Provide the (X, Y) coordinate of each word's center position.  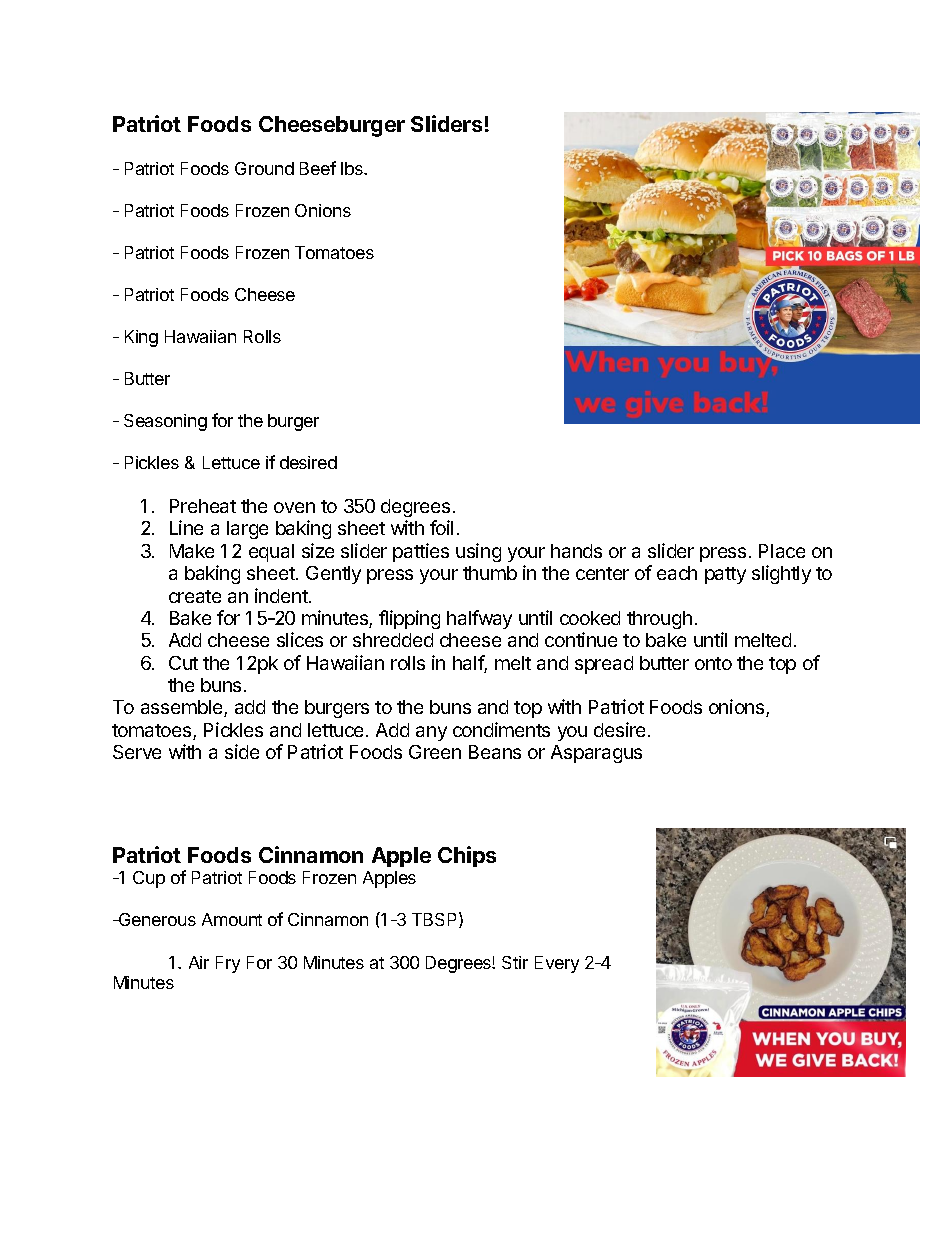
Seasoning (165, 422)
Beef (318, 168)
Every (557, 964)
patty (725, 575)
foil (441, 527)
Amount (232, 919)
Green (435, 752)
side (242, 751)
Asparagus (596, 754)
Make (192, 551)
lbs (353, 168)
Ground (264, 168)
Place (782, 551)
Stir (515, 962)
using (478, 552)
